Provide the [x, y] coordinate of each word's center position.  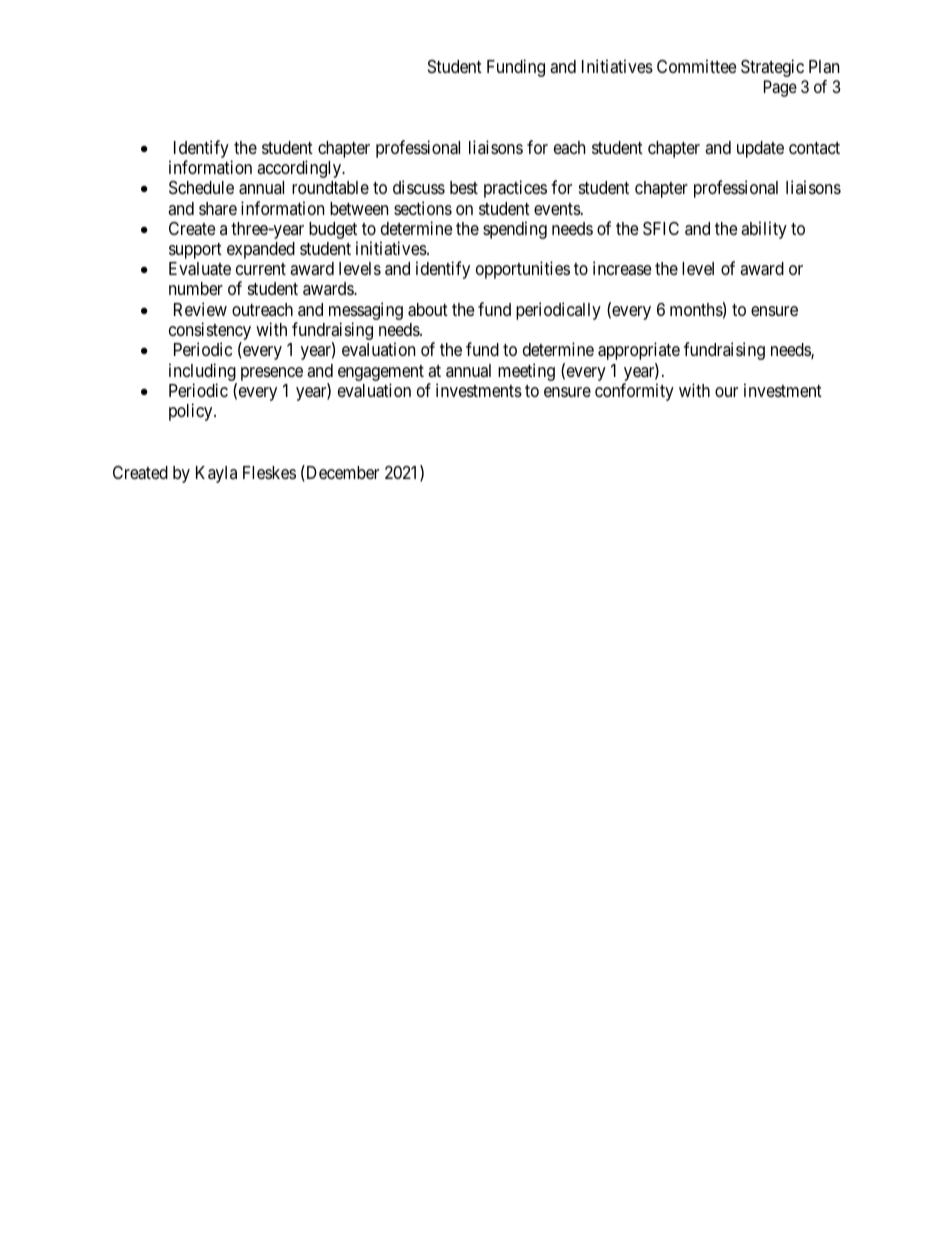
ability [764, 230]
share [218, 208]
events [557, 209]
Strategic [772, 68]
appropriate [639, 351]
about [428, 310]
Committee [696, 66]
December [341, 473]
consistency [210, 332]
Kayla [216, 474]
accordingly [300, 169]
